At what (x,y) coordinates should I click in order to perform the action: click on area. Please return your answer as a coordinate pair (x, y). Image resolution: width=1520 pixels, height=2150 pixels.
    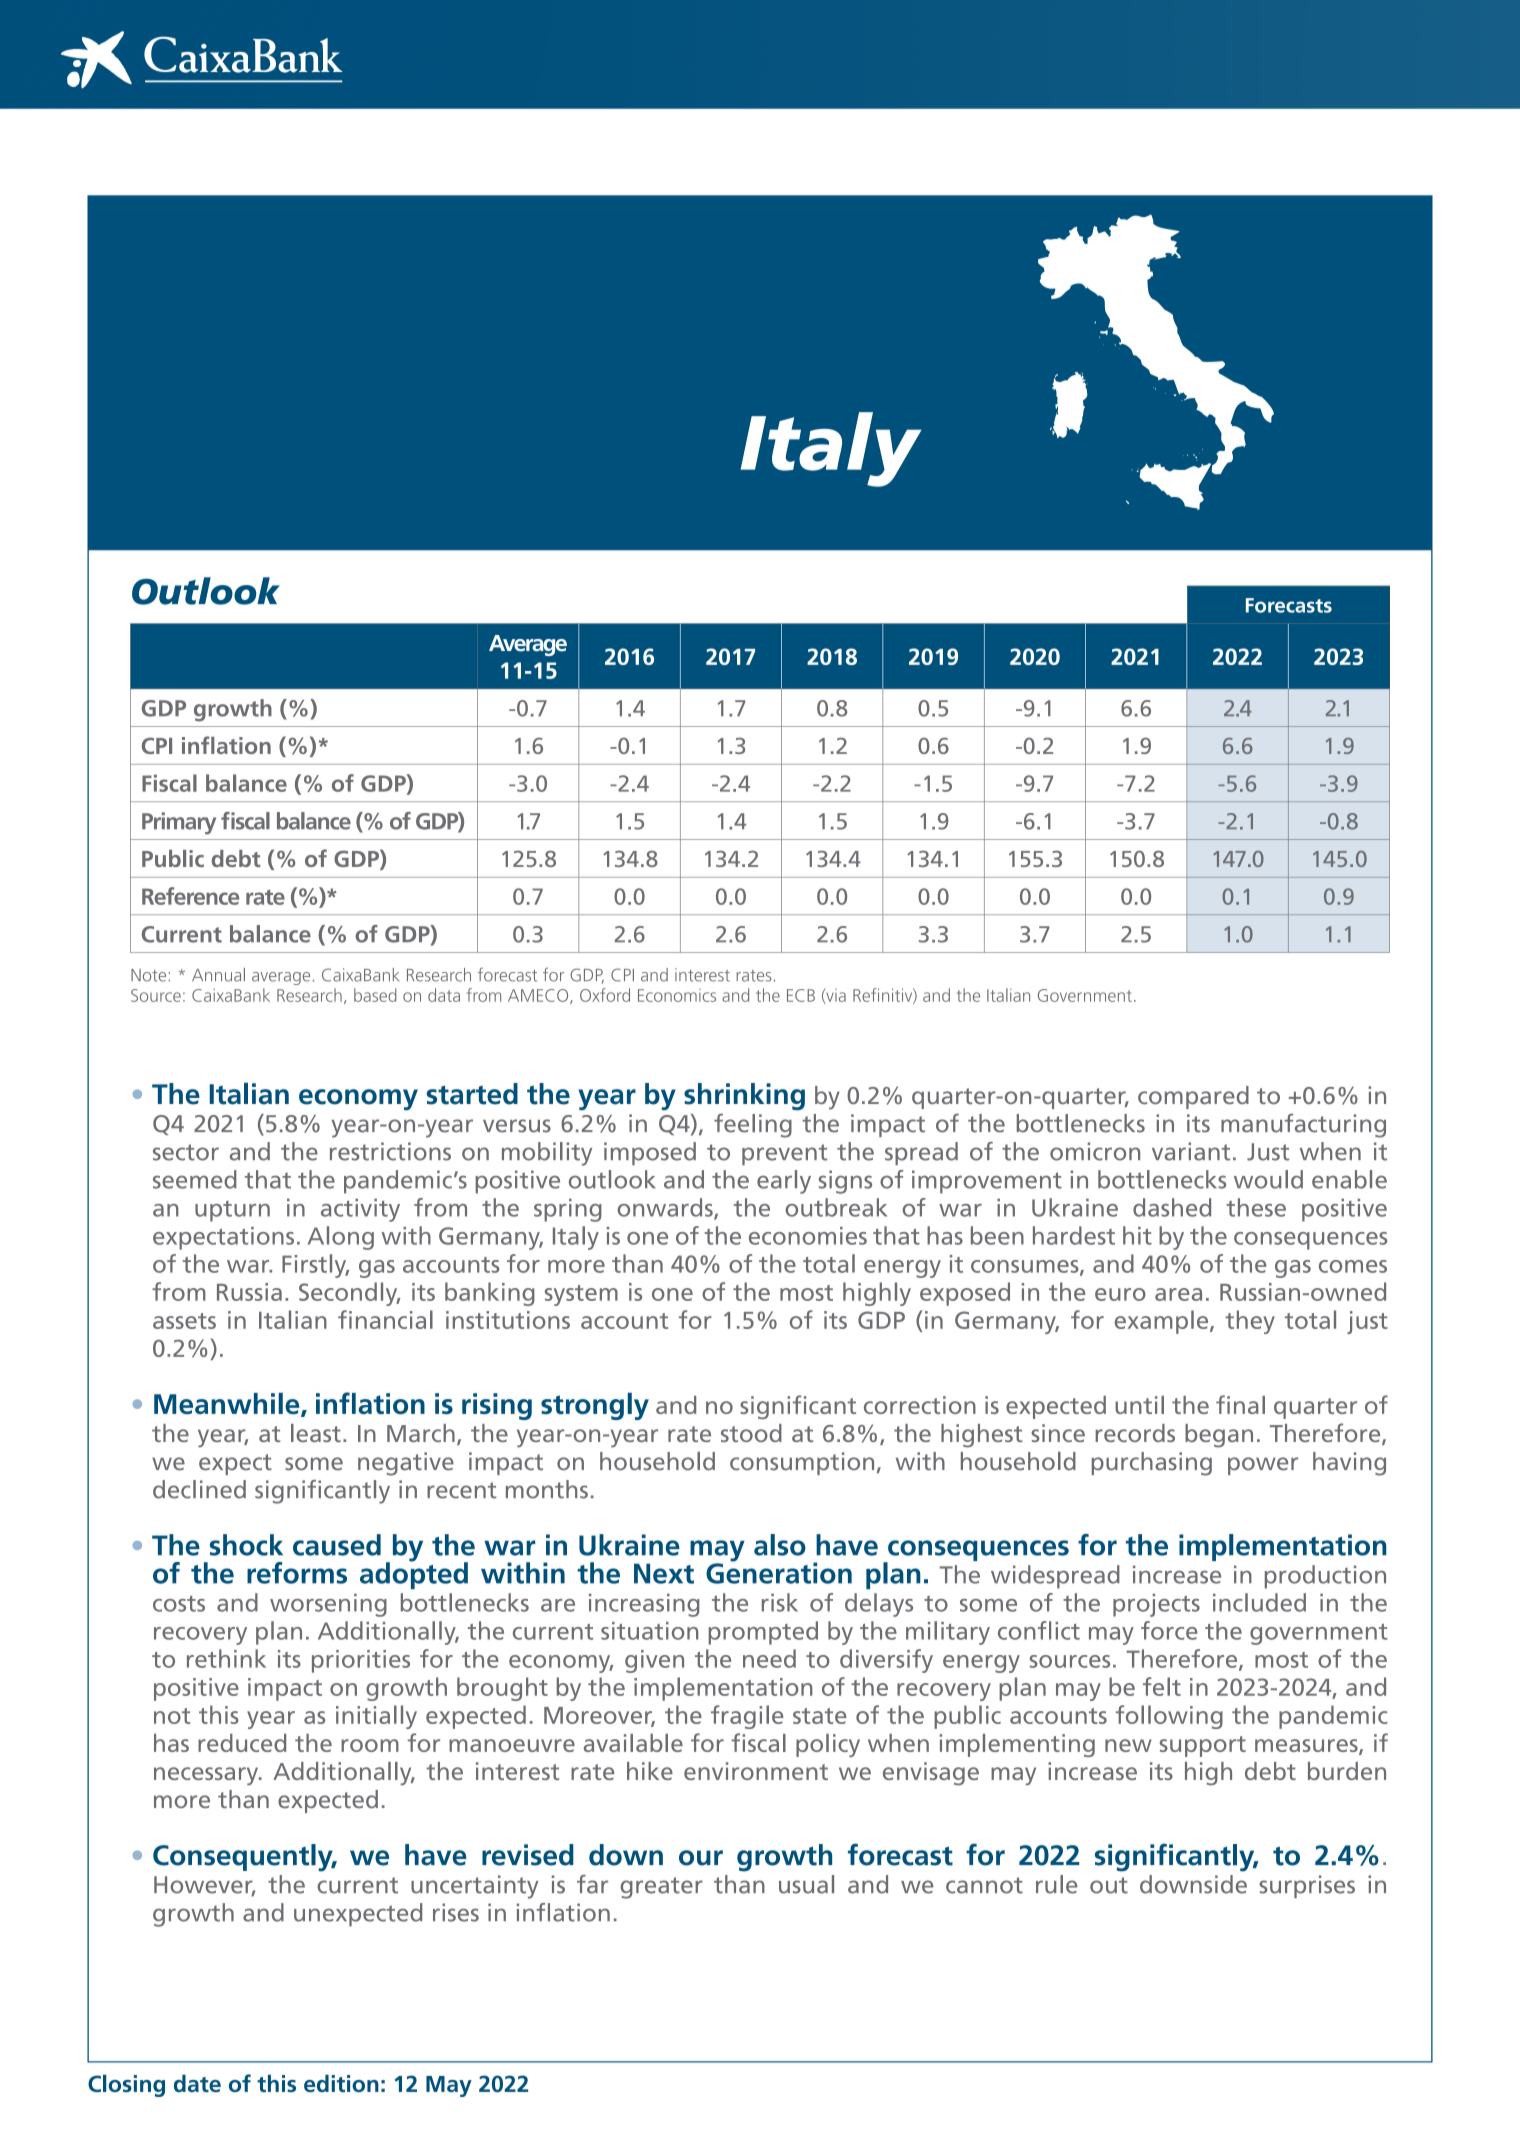
    Looking at the image, I should click on (1178, 1294).
